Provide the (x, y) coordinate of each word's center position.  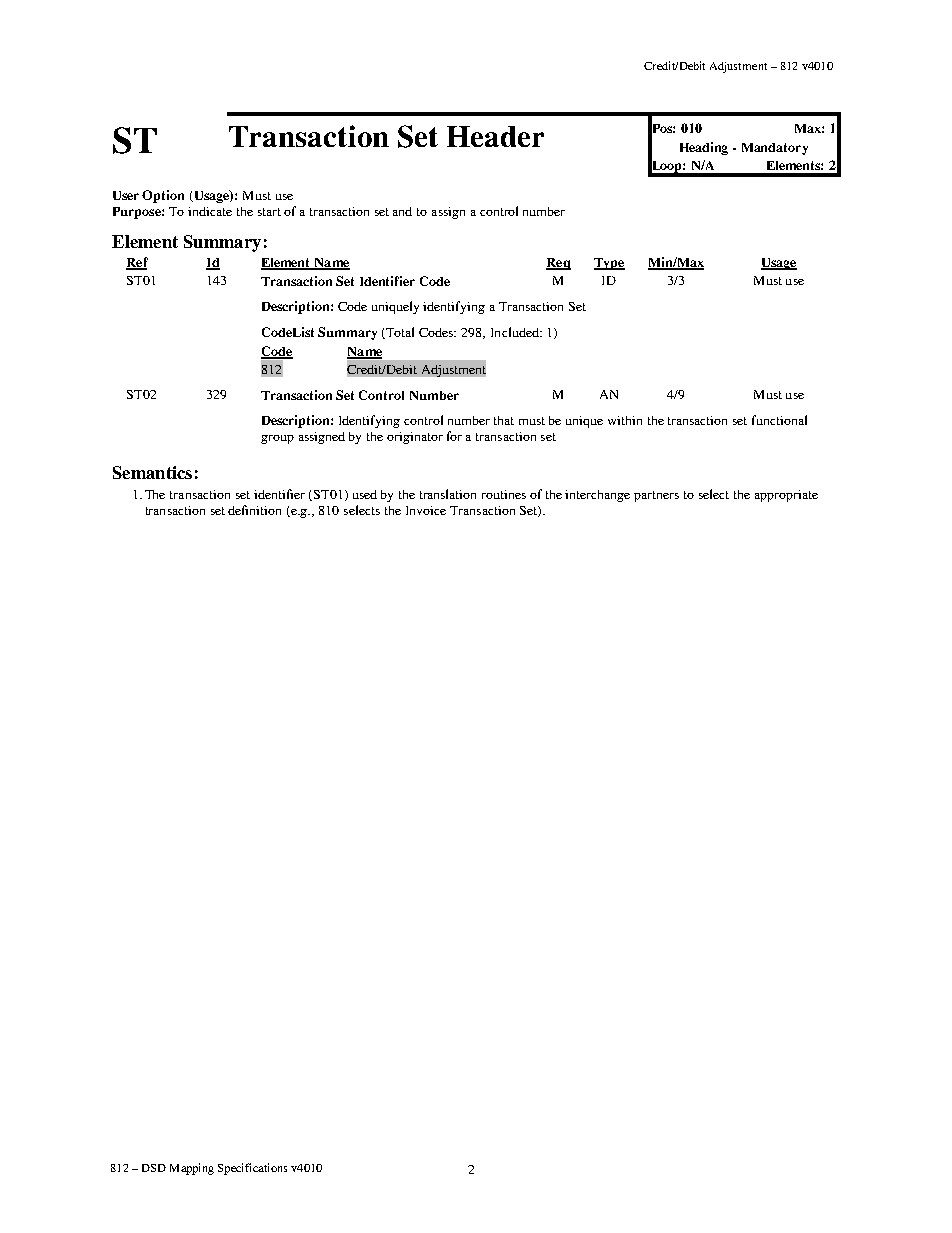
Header (495, 136)
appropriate (786, 496)
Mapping (192, 1169)
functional (779, 420)
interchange (597, 496)
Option (163, 196)
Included (516, 332)
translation (448, 494)
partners (656, 496)
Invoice (426, 510)
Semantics (152, 472)
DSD (154, 1168)
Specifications (252, 1169)
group (277, 439)
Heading (704, 148)
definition (254, 510)
